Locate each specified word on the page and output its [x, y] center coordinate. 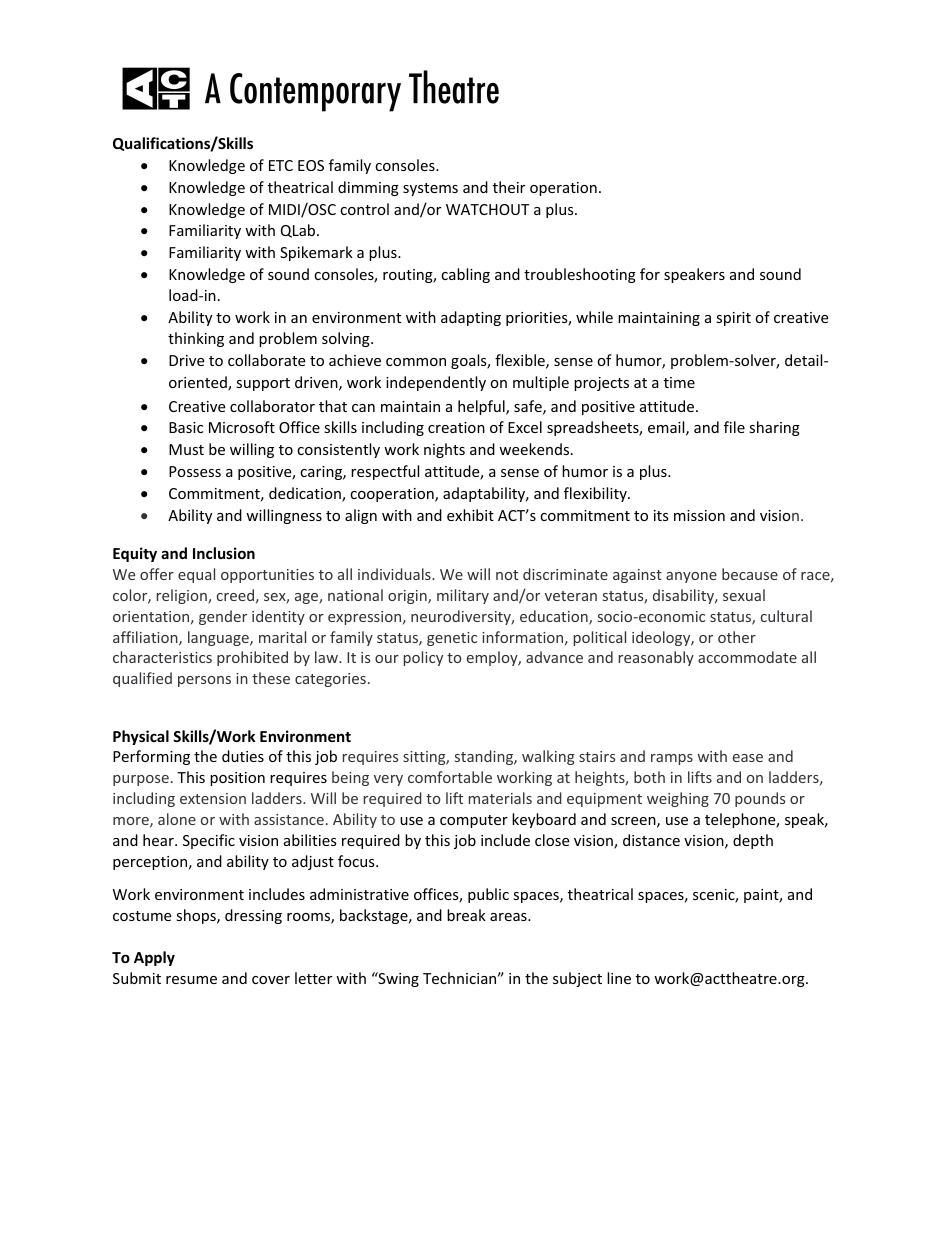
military [463, 596]
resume [191, 980]
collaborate [266, 360]
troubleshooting [580, 275]
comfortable [450, 777]
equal [196, 575]
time [679, 382]
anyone [691, 577]
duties [243, 756]
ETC [281, 165]
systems [430, 189]
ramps [672, 759]
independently [436, 383]
